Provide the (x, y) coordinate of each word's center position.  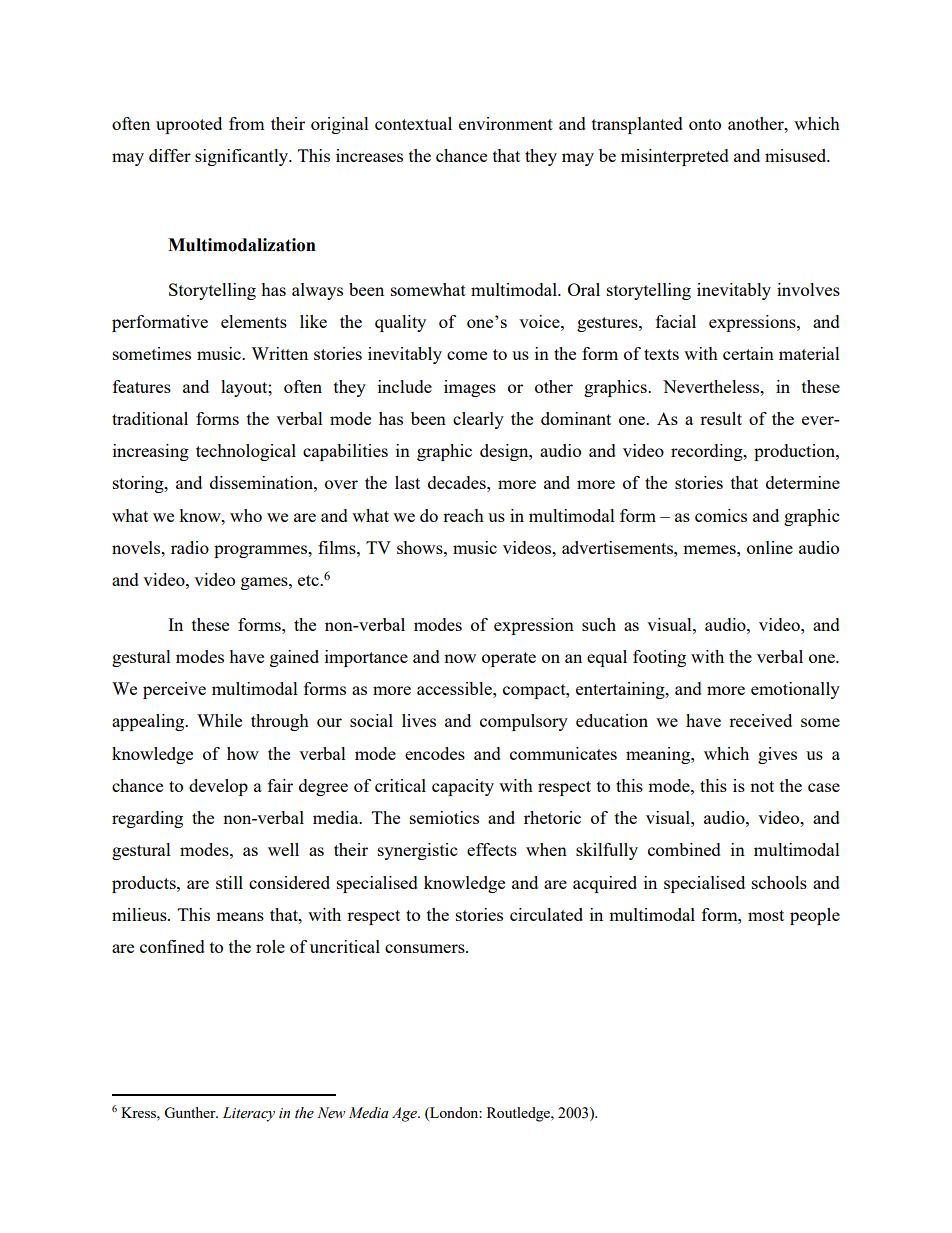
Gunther (191, 1112)
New (331, 1113)
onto (705, 124)
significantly (243, 157)
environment (506, 123)
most (766, 915)
